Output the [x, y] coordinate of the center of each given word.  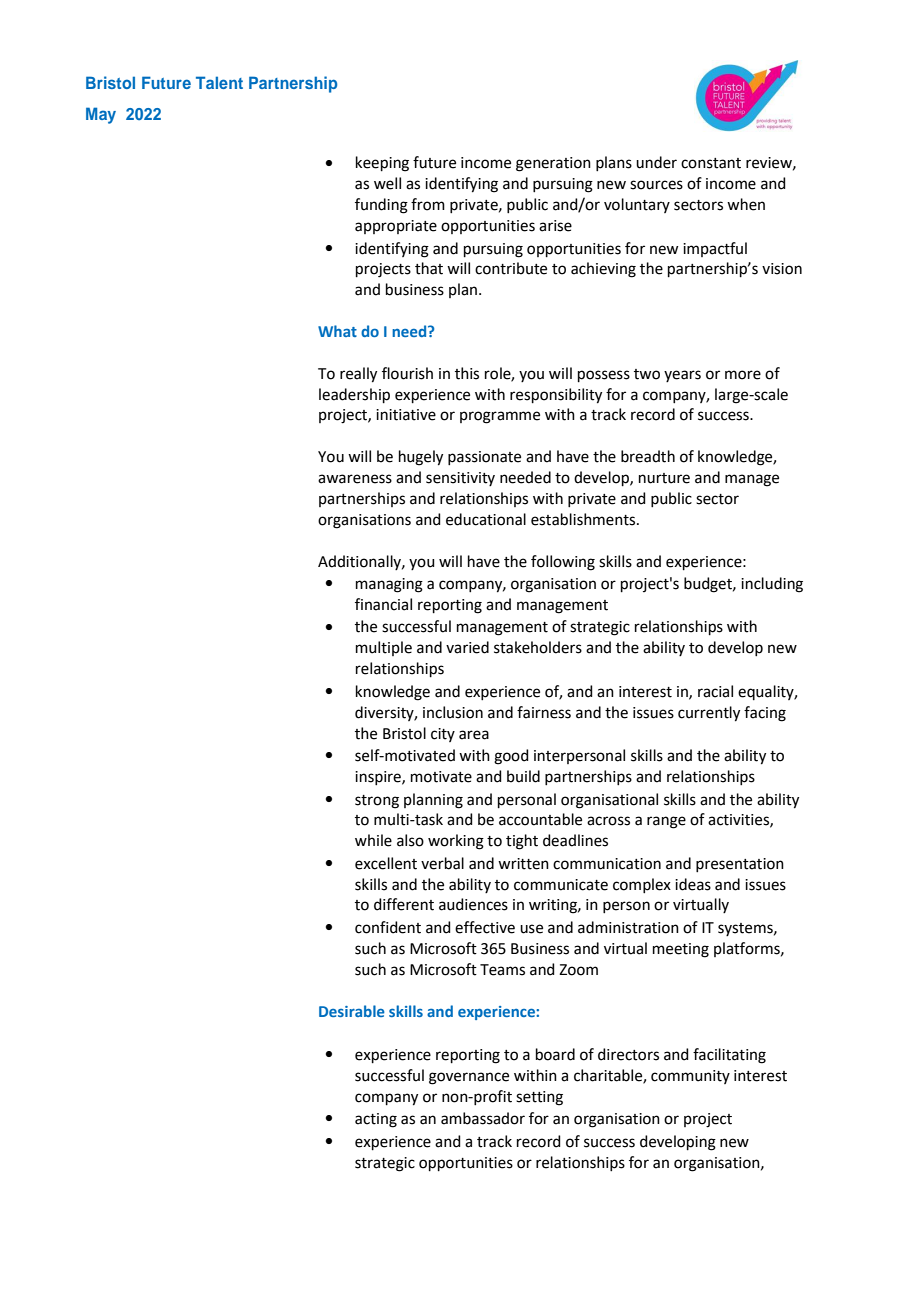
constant [711, 163]
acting [376, 1120]
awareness [355, 479]
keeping [382, 164]
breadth [648, 456]
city [443, 735]
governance [469, 1078]
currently [709, 714]
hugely [421, 458]
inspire [379, 778]
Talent [219, 82]
